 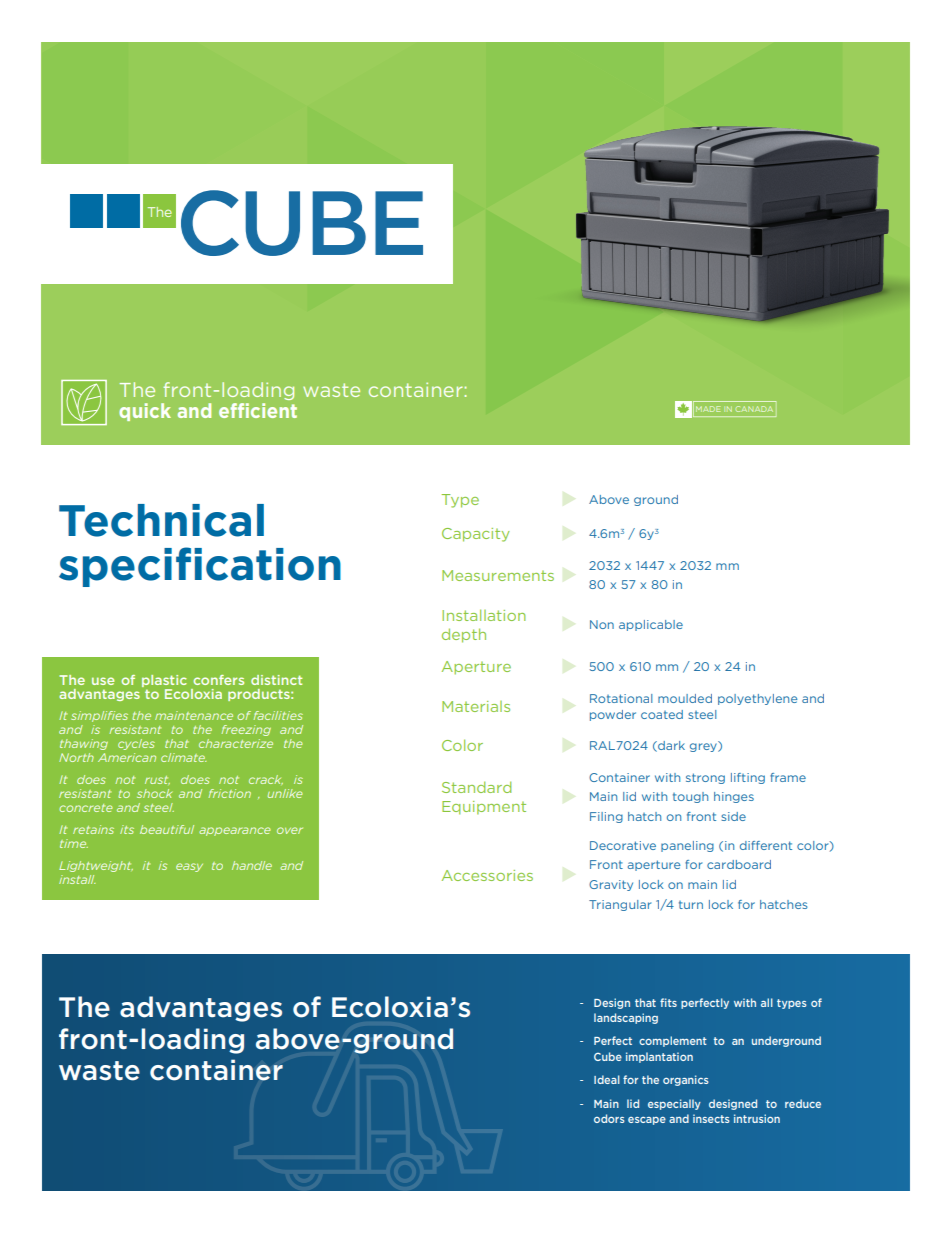 What do you see at coordinates (258, 410) in the document?
I see `efficient` at bounding box center [258, 410].
